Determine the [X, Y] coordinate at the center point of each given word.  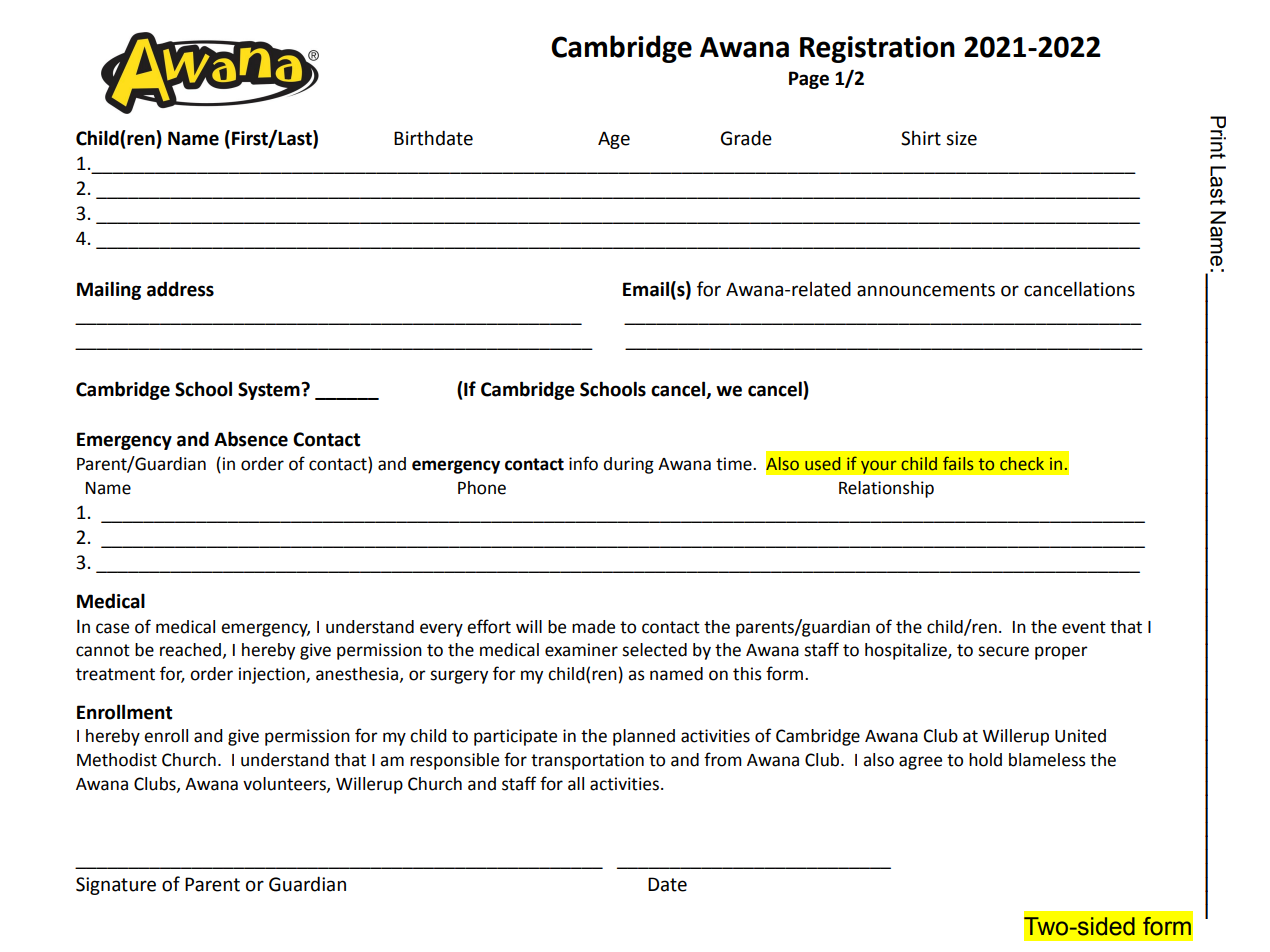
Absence [251, 439]
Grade [746, 138]
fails [958, 463]
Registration [877, 49]
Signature [116, 886]
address [180, 289]
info [583, 463]
